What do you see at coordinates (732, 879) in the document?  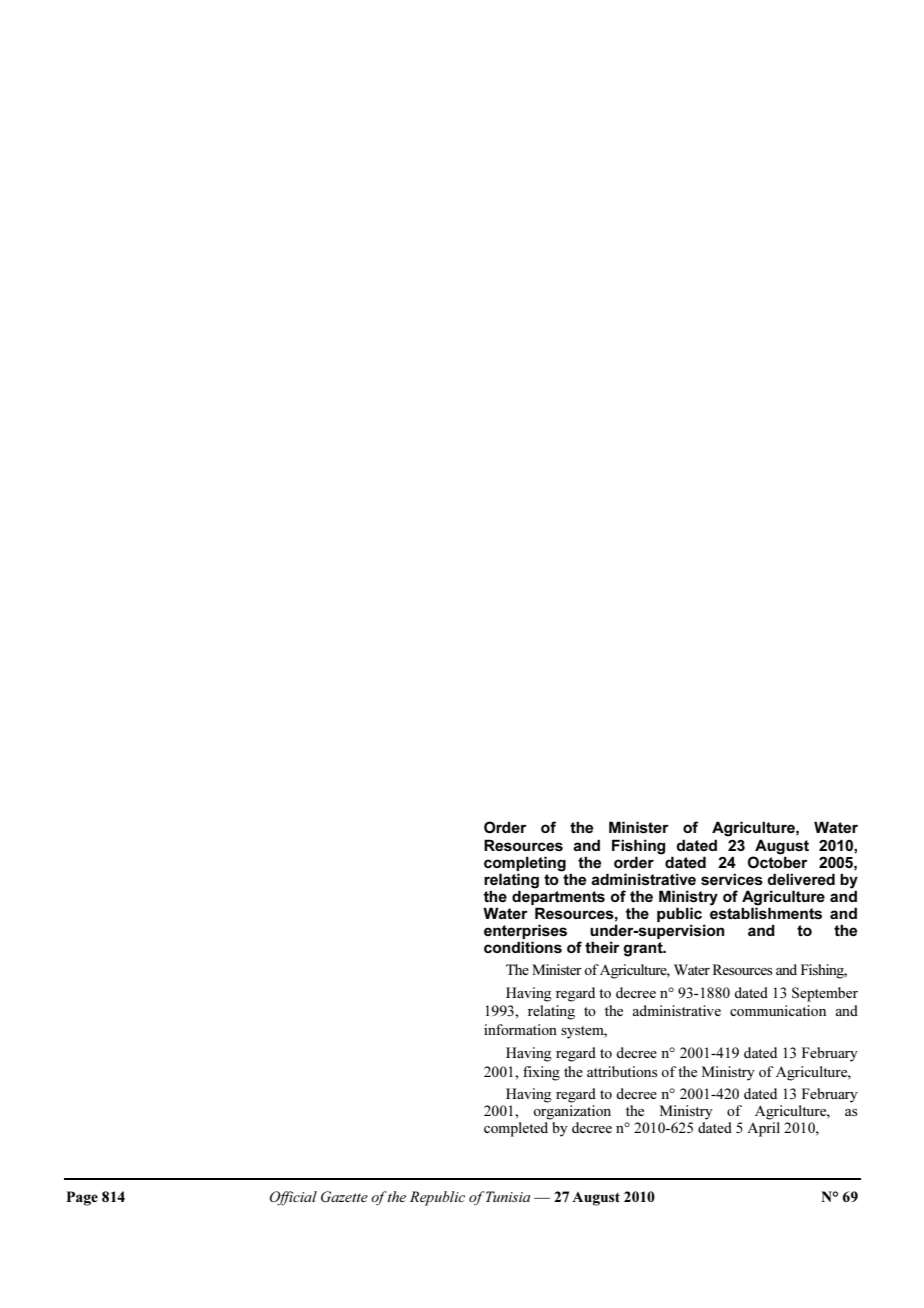 I see `services` at bounding box center [732, 879].
